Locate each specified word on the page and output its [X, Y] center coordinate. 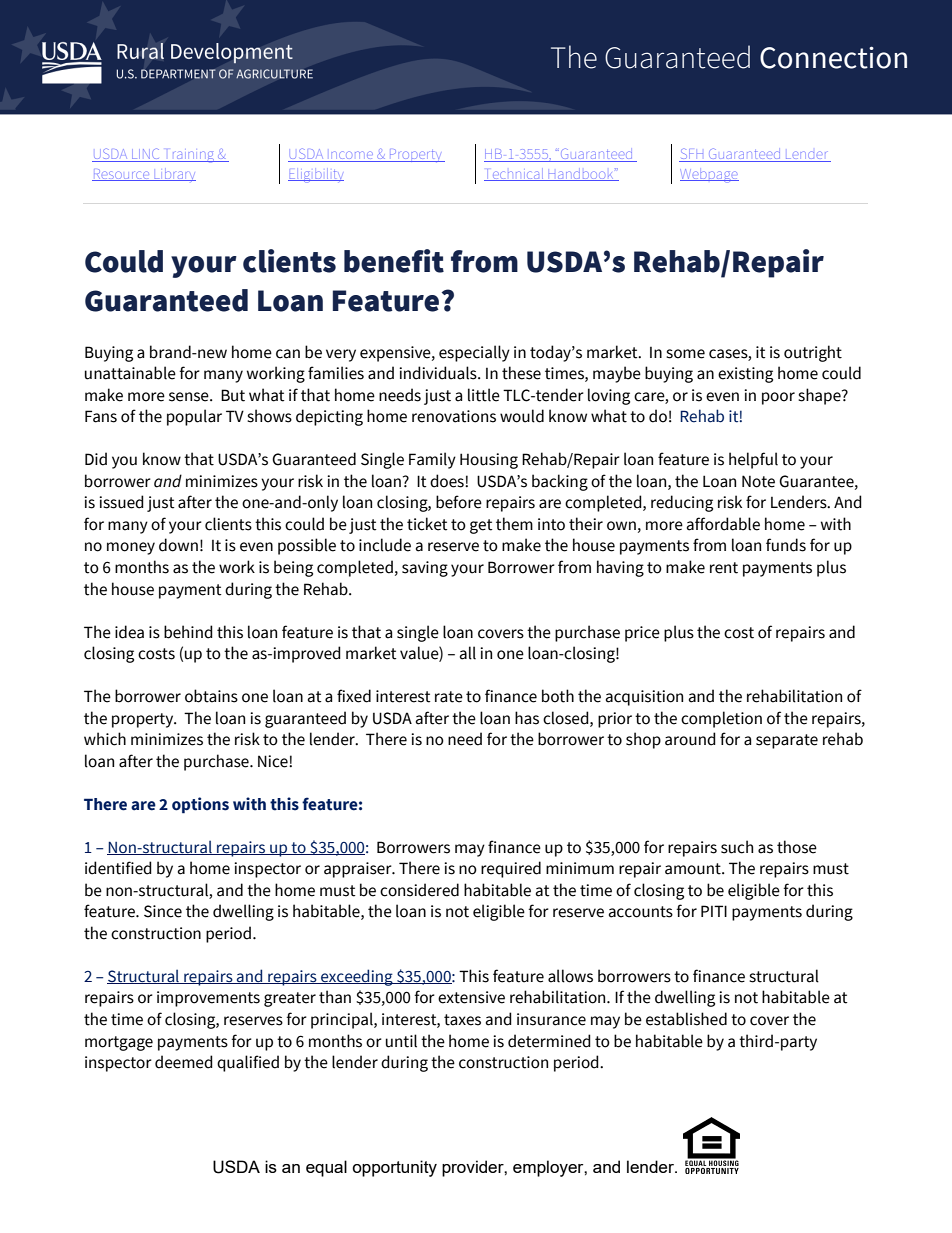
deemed [184, 1062]
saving [425, 569]
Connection [833, 57]
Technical [515, 175]
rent [724, 568]
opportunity [394, 1168]
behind [188, 632]
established [686, 1019]
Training [189, 157]
